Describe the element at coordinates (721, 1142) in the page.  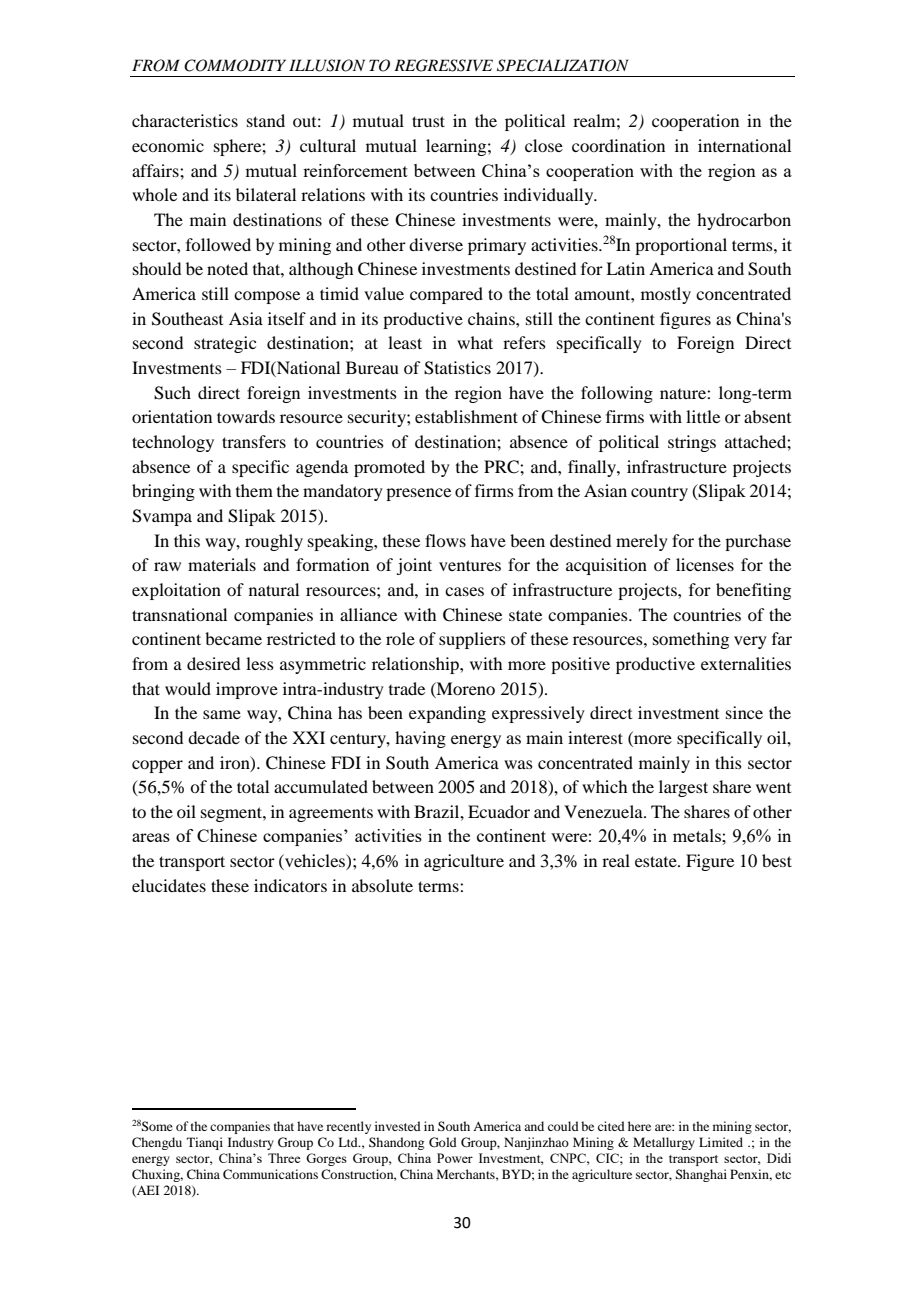
I see `Limited` at that location.
